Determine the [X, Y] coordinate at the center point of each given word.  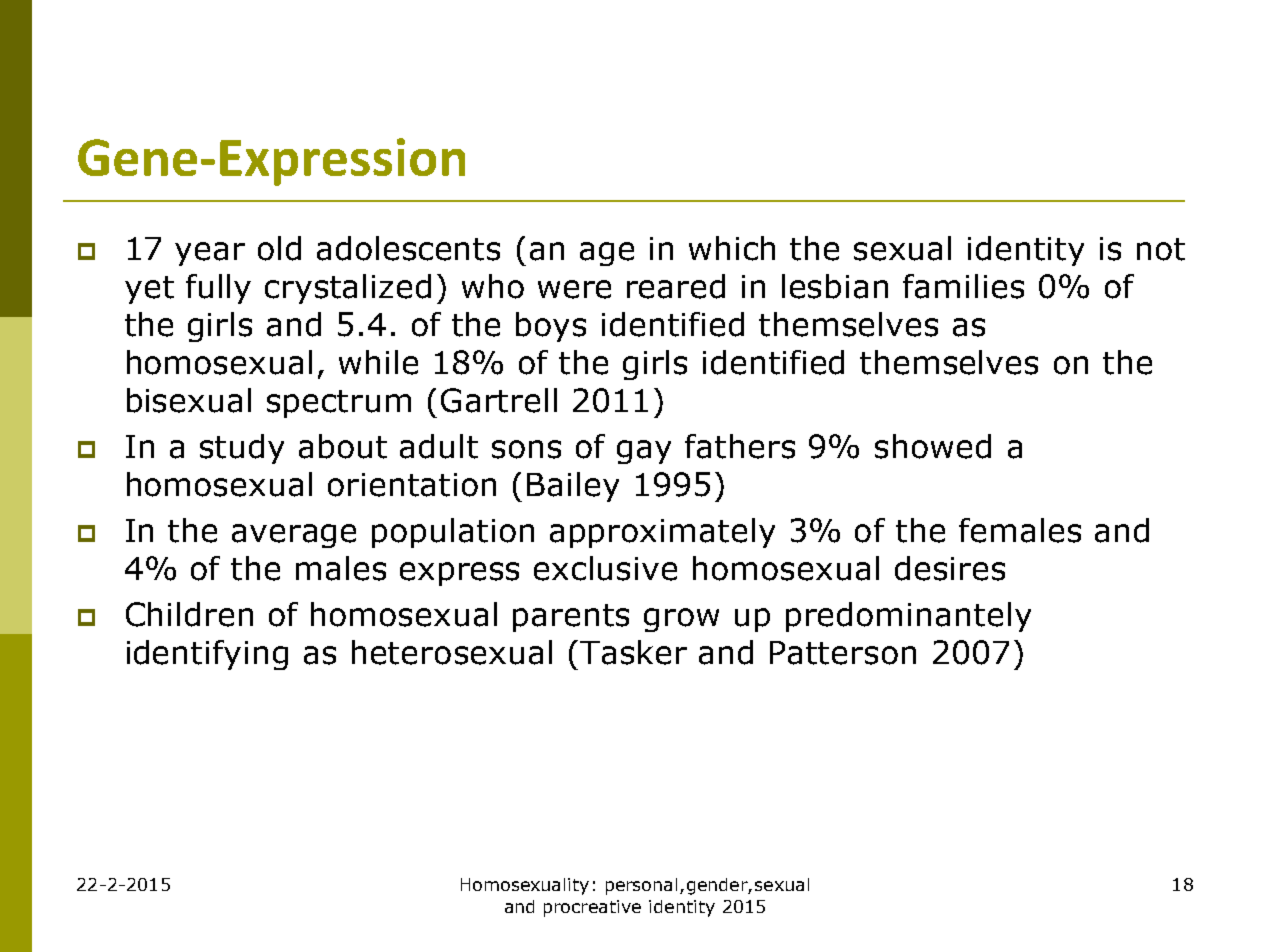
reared [676, 286]
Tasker [633, 652]
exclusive [605, 568]
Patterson [843, 653]
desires [950, 568]
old [279, 248]
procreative [592, 908]
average [294, 536]
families [963, 286]
